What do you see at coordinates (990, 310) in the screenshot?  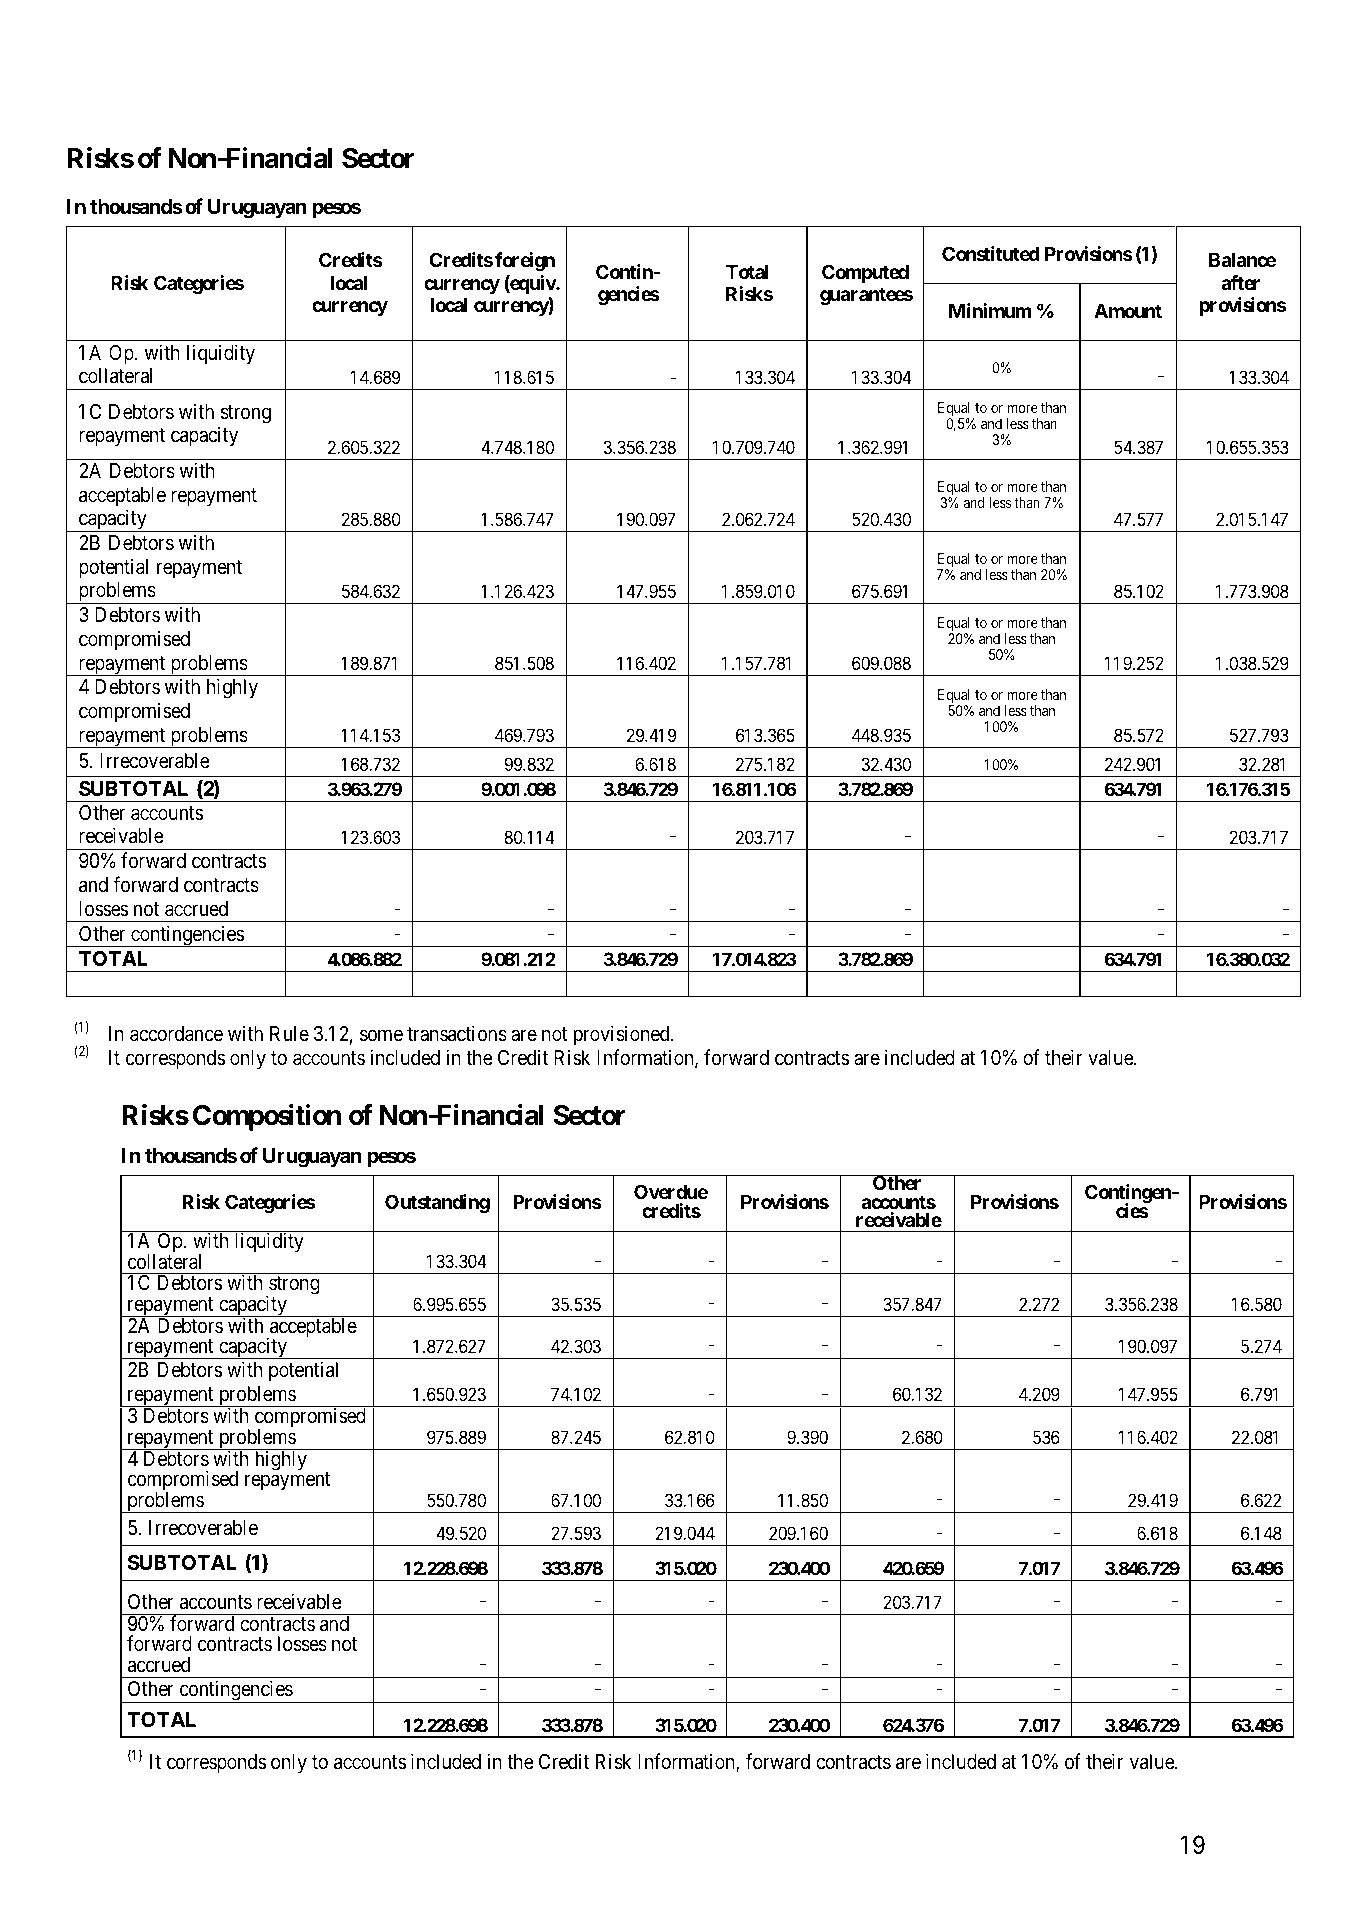 I see `Minimum` at bounding box center [990, 310].
